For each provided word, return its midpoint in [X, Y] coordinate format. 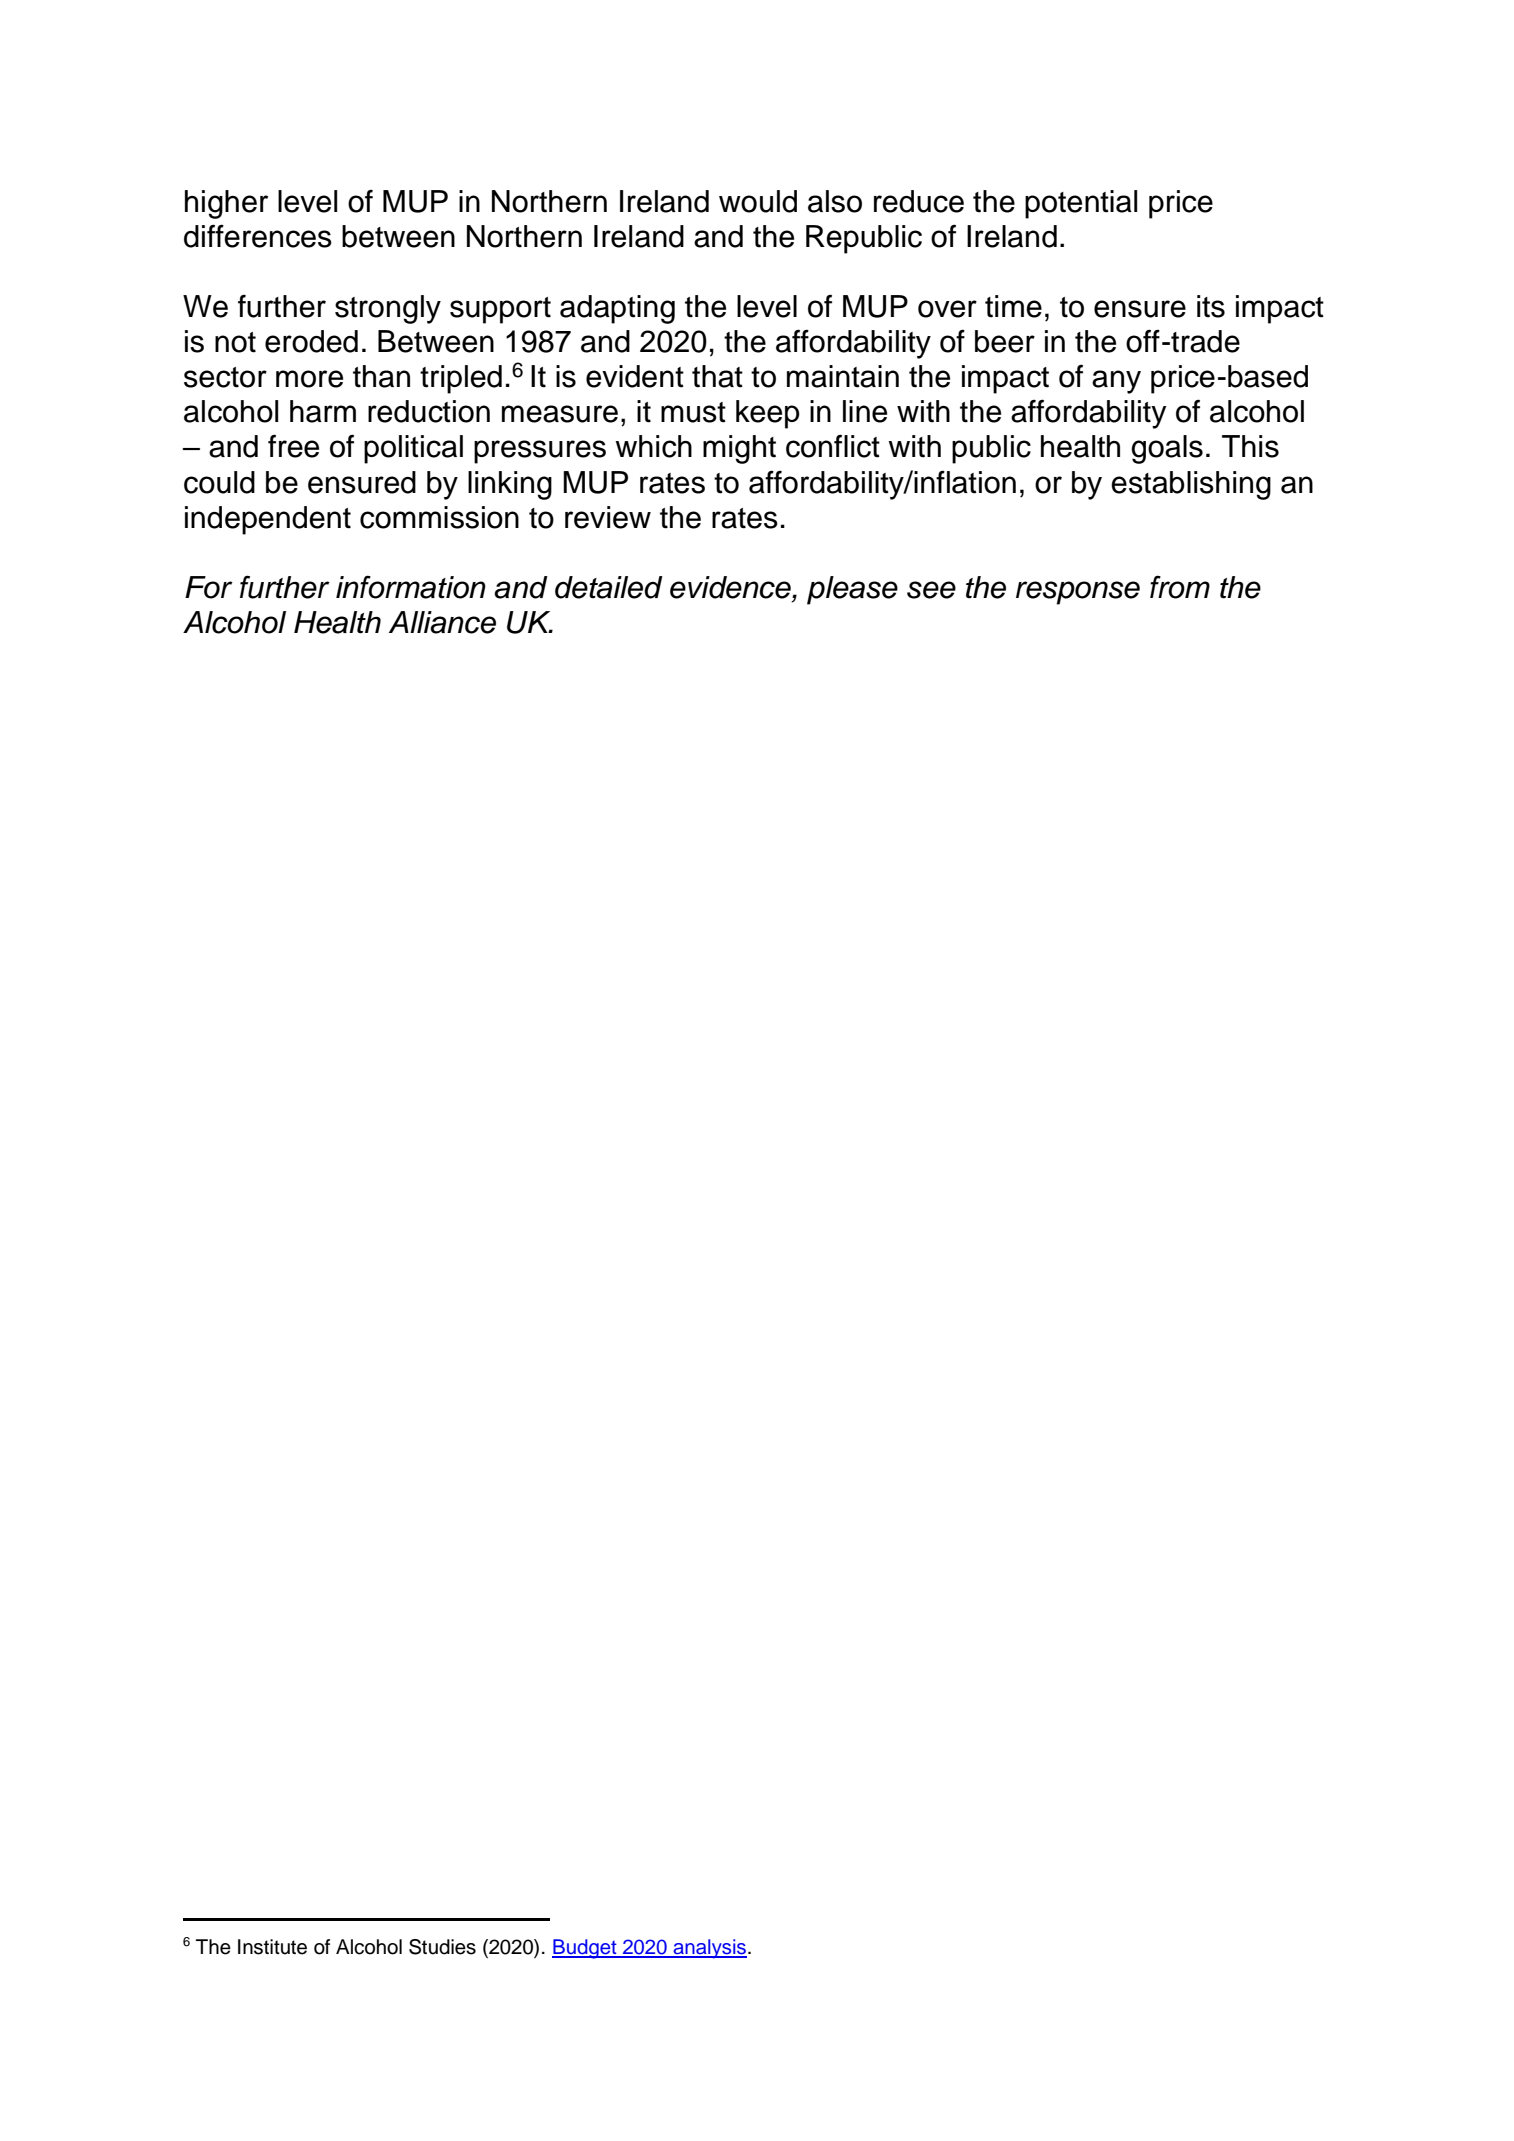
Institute [272, 1947]
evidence [731, 587]
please [852, 590]
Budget [585, 1949]
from [1180, 587]
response [1078, 593]
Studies [442, 1947]
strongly [388, 309]
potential [1081, 204]
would [758, 201]
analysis [709, 1949]
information [411, 587]
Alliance [442, 622]
